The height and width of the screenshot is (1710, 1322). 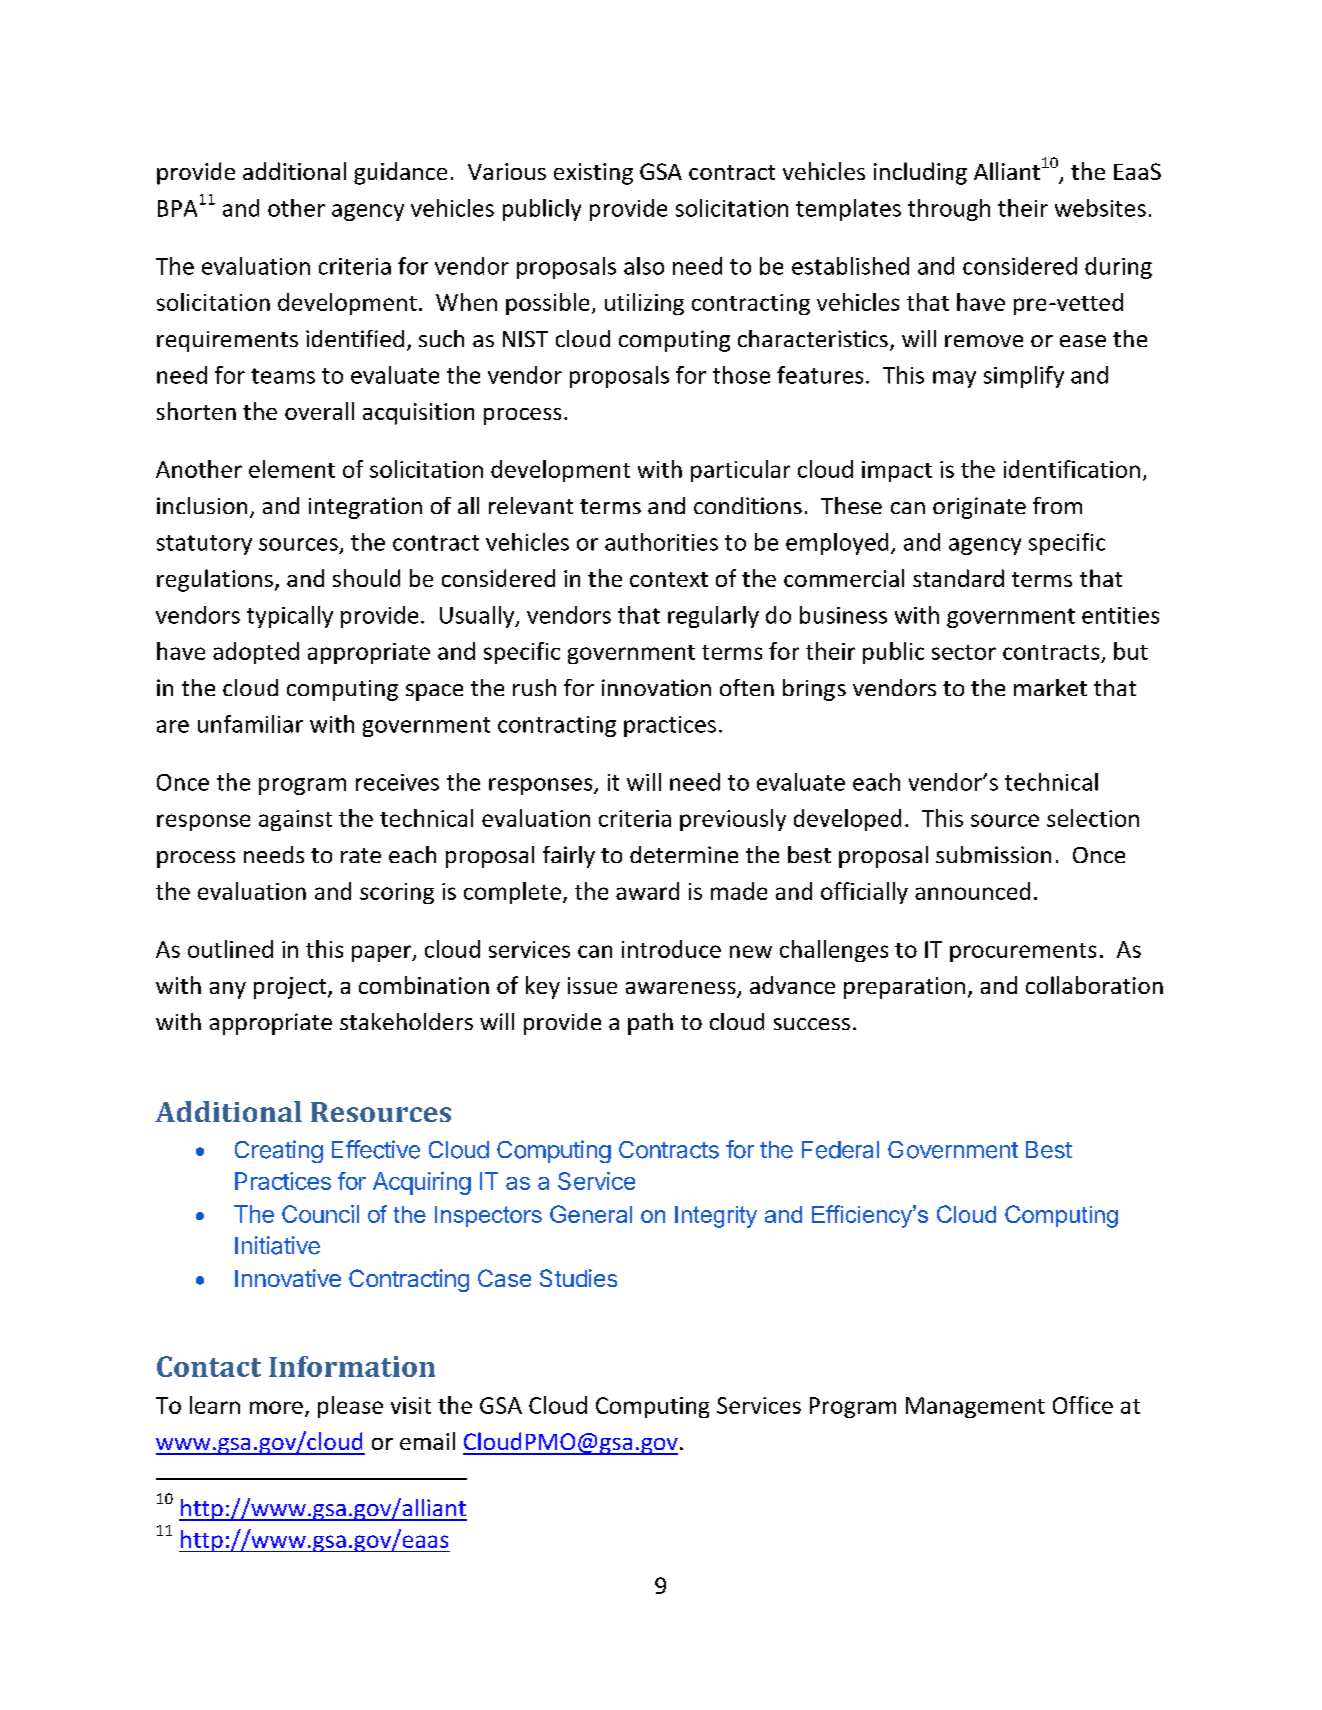 I want to click on authorities, so click(x=661, y=542).
